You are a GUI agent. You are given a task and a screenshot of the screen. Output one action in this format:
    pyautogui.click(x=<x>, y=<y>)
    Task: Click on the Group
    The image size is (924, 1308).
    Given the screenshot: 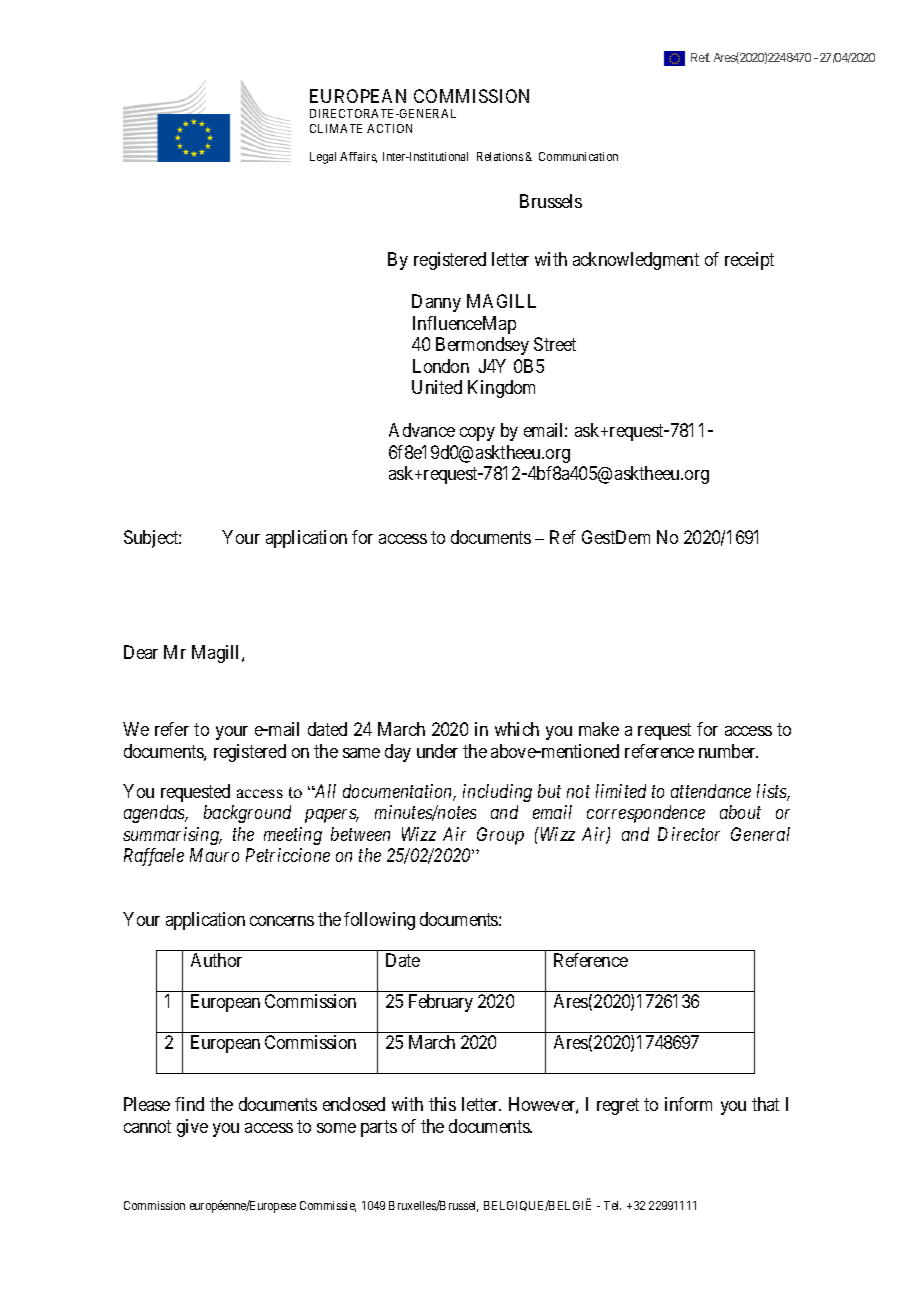 What is the action you would take?
    pyautogui.click(x=500, y=836)
